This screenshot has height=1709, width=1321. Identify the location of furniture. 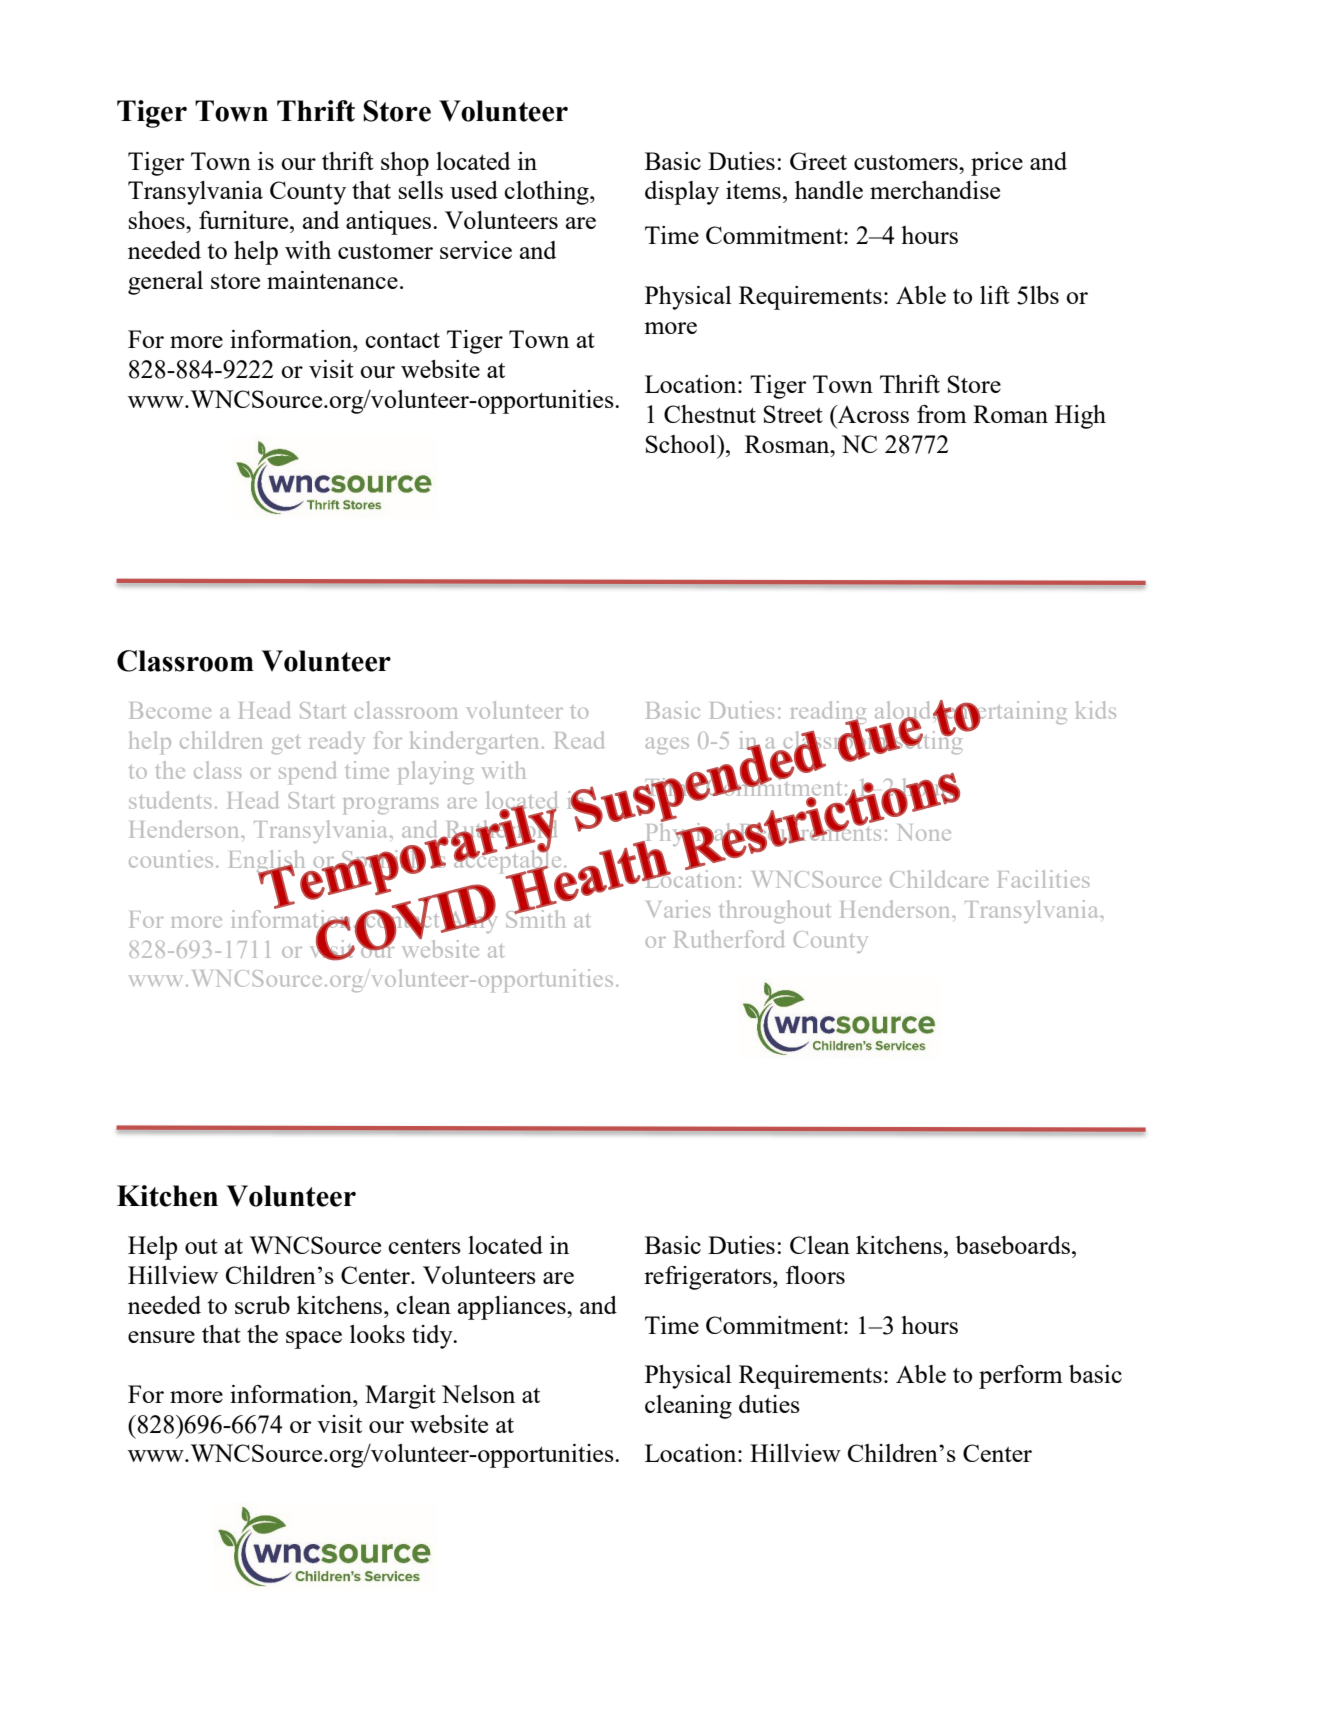
(245, 220).
